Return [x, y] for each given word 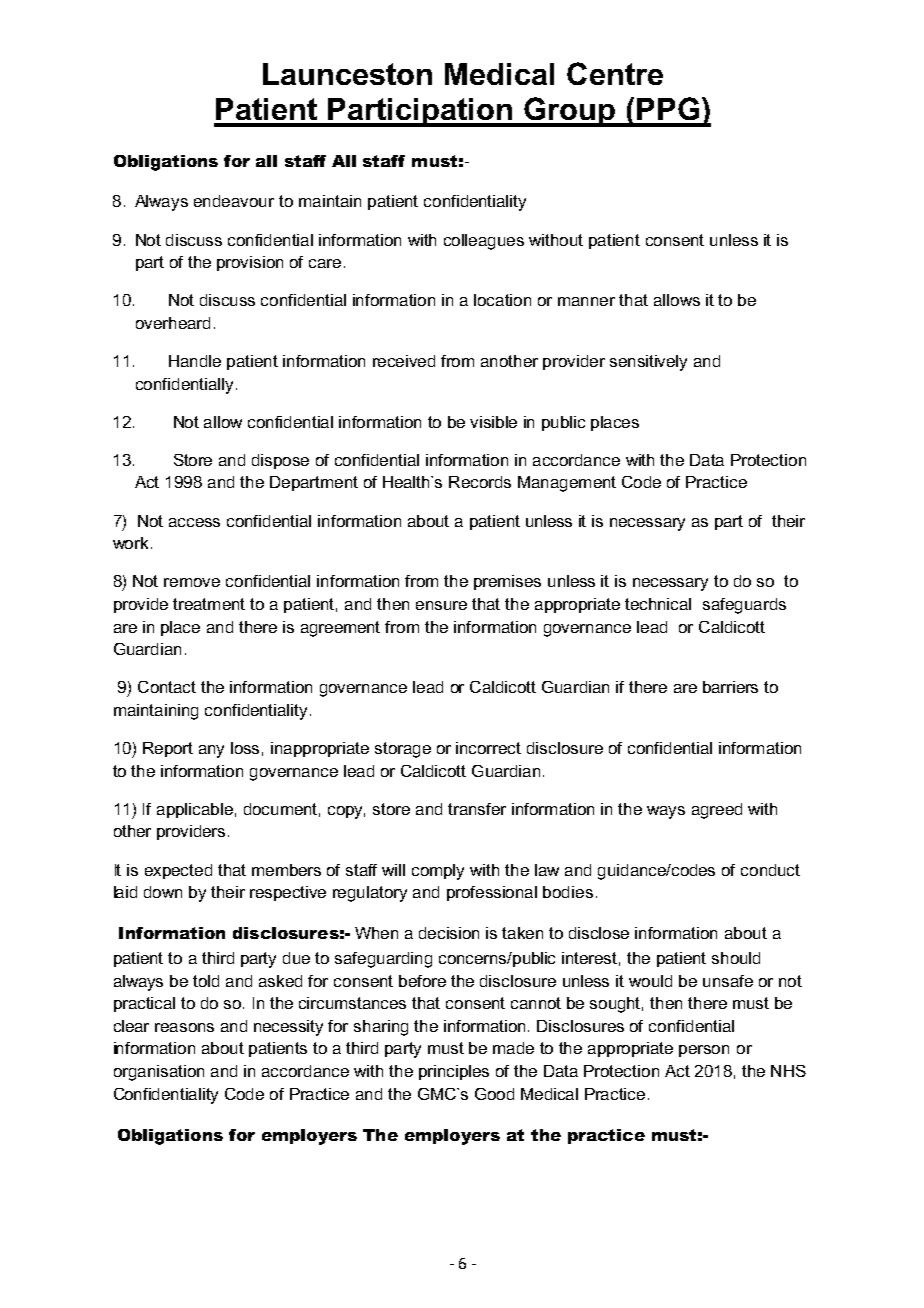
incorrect [488, 748]
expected [178, 871]
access [194, 522]
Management [567, 484]
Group [569, 112]
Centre [615, 73]
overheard [173, 323]
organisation [159, 1073]
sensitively [648, 363]
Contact [167, 687]
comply [438, 872]
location [502, 300]
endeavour [234, 201]
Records [480, 482]
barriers [730, 687]
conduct [770, 870]
